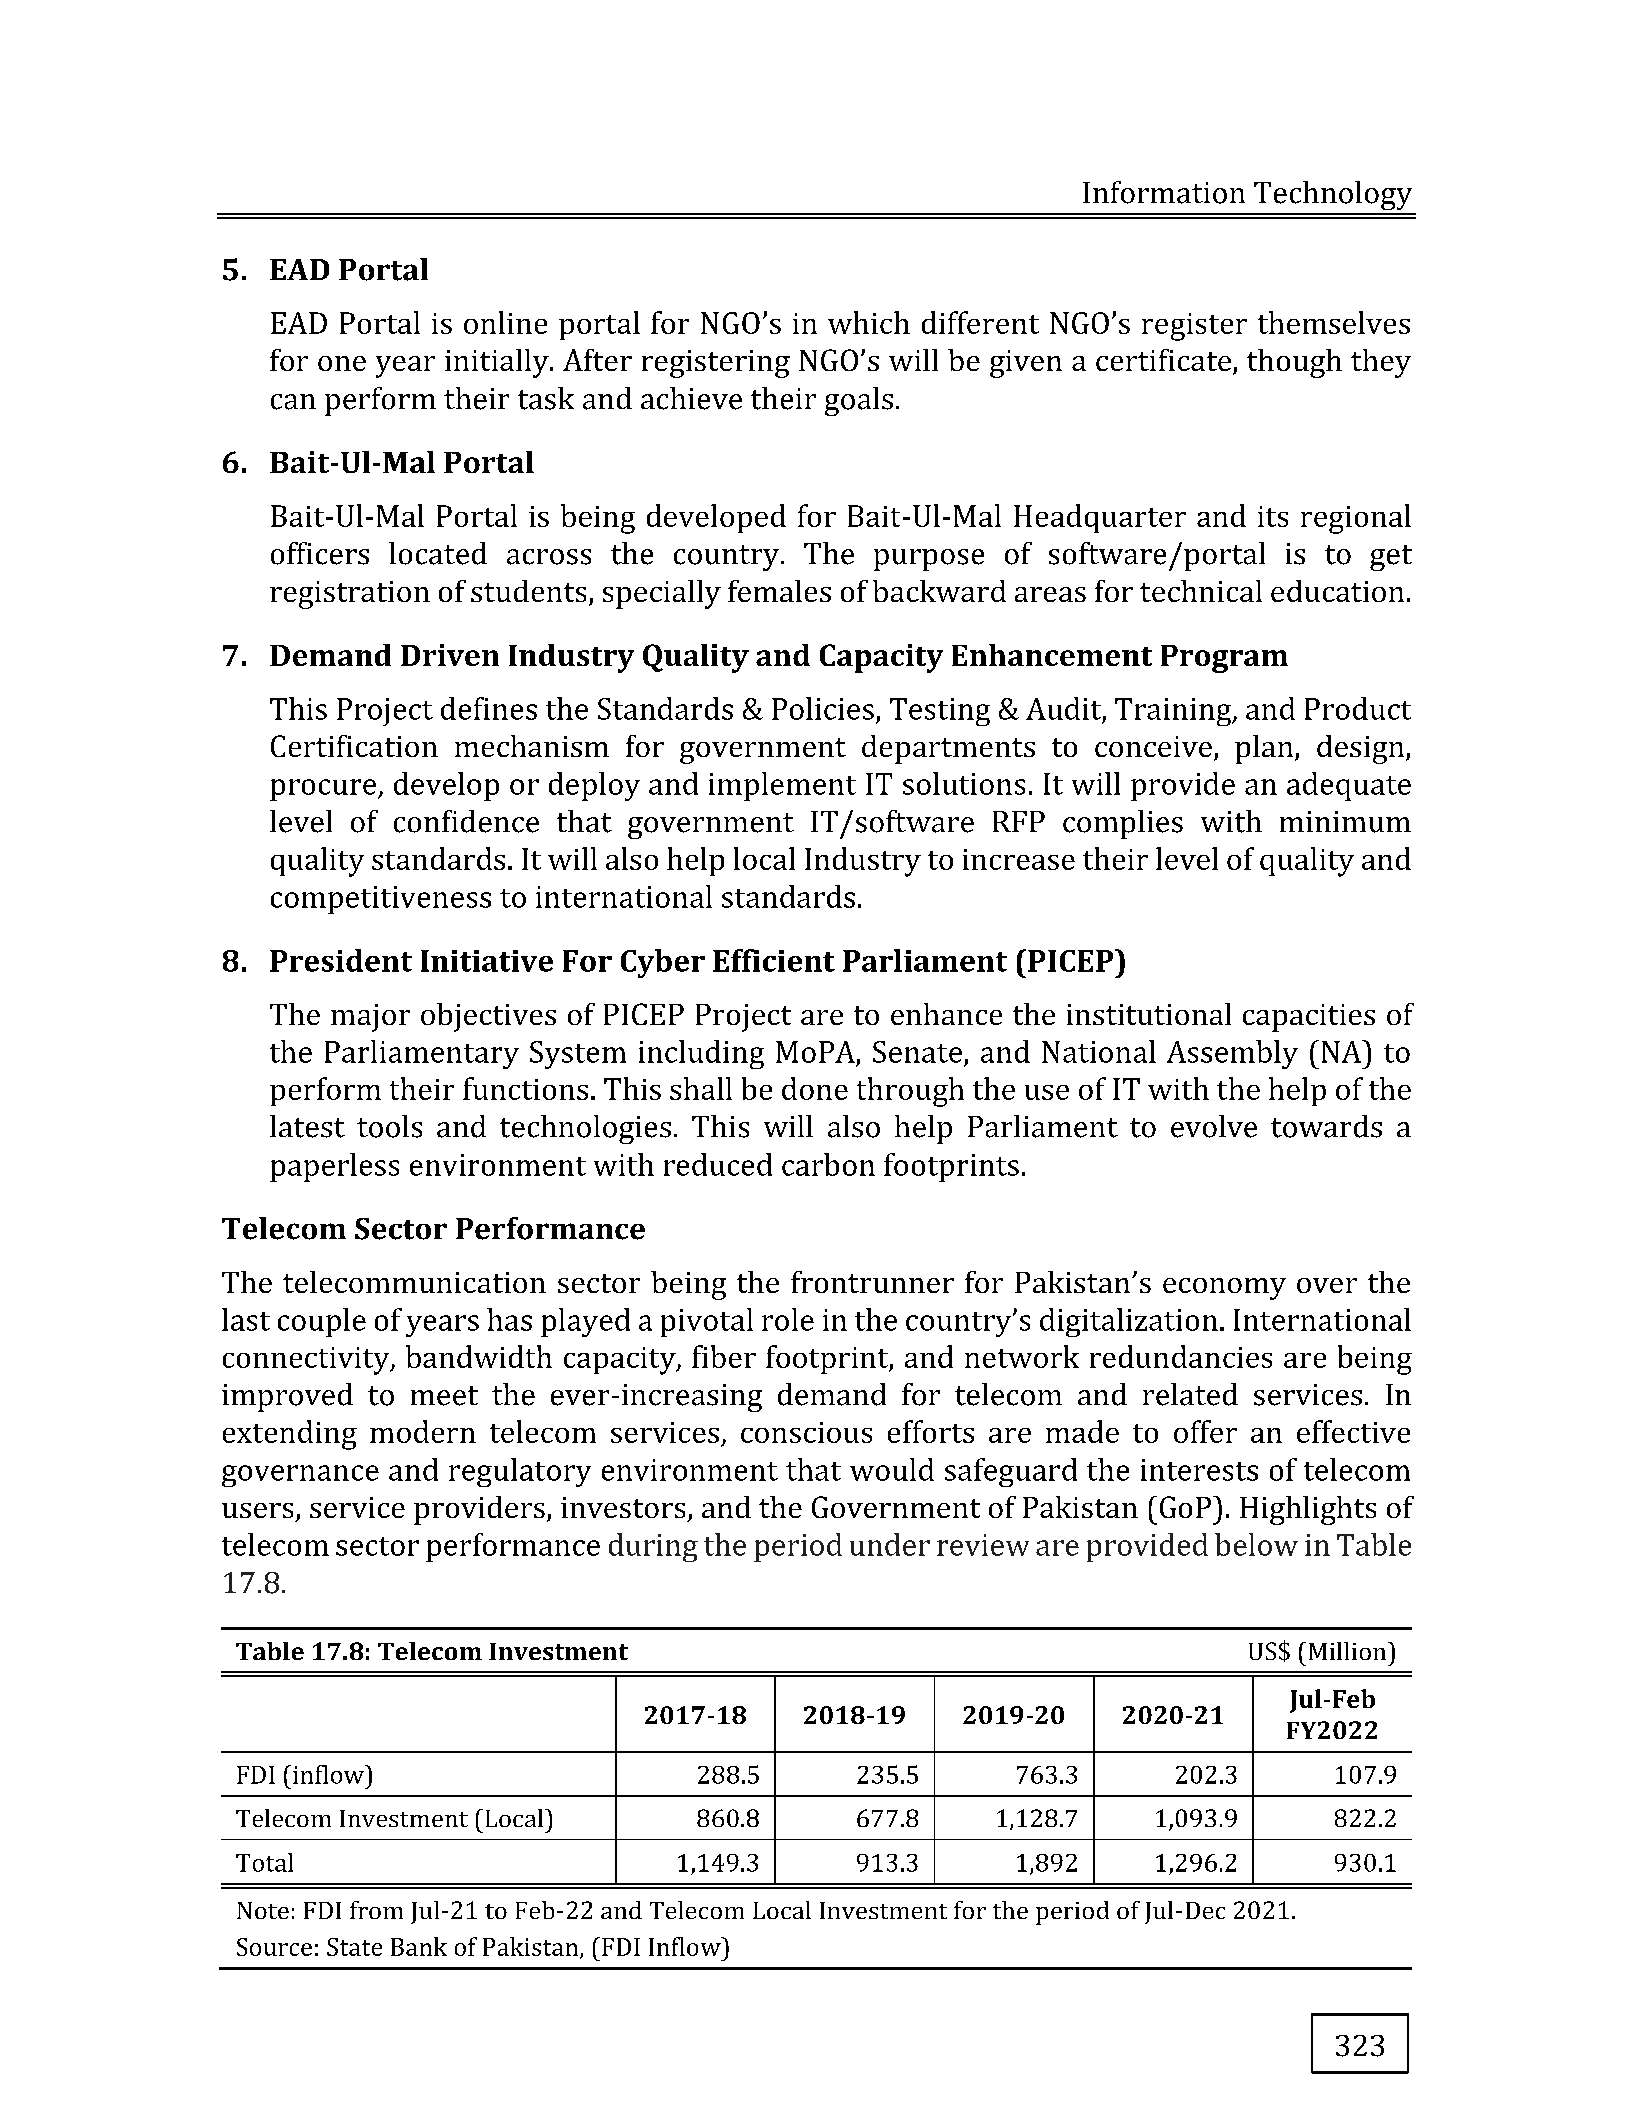 The height and width of the page is (2113, 1633). I want to click on couple, so click(322, 1322).
